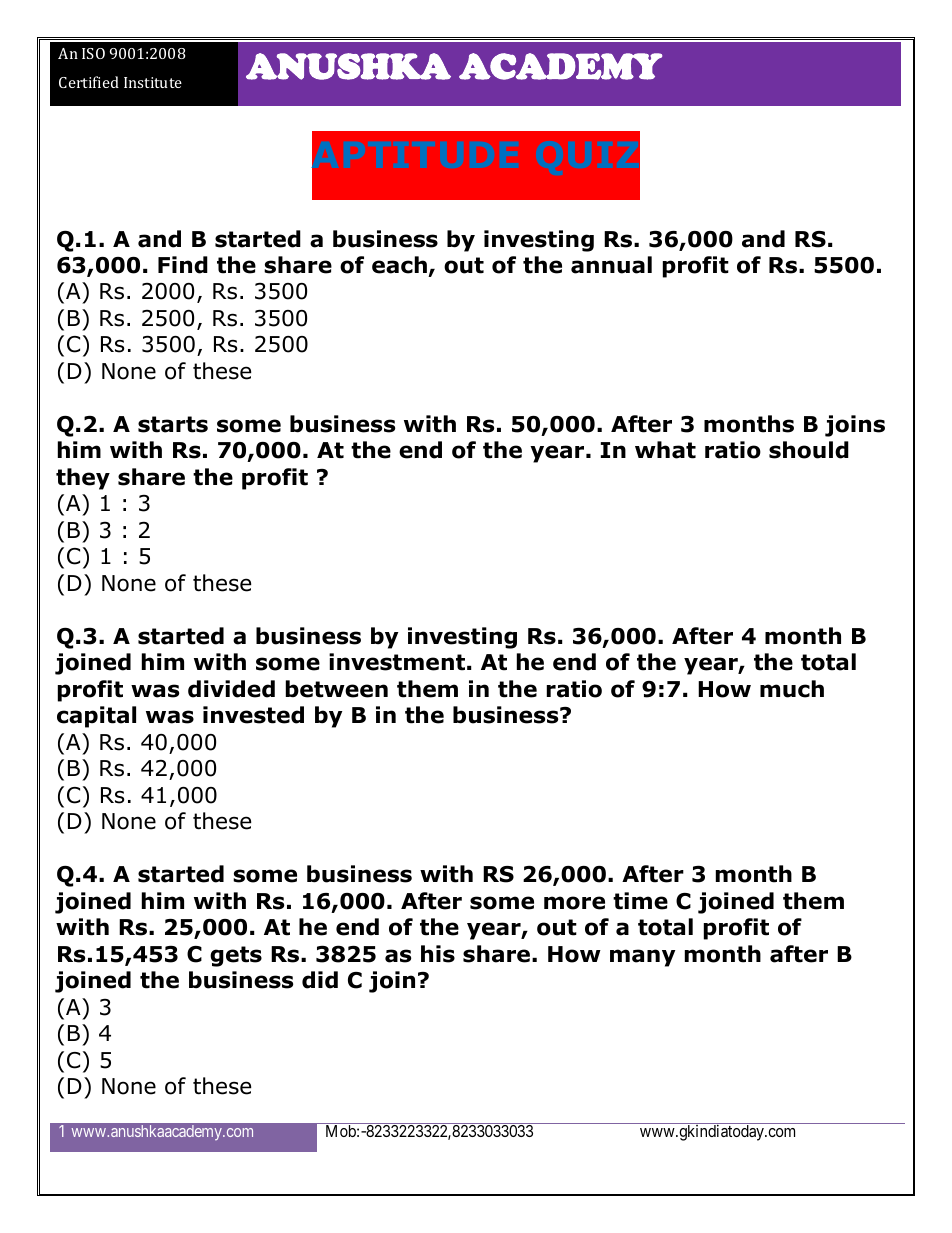 The width and height of the page is (952, 1233). Describe the element at coordinates (399, 265) in the page. I see `each` at that location.
